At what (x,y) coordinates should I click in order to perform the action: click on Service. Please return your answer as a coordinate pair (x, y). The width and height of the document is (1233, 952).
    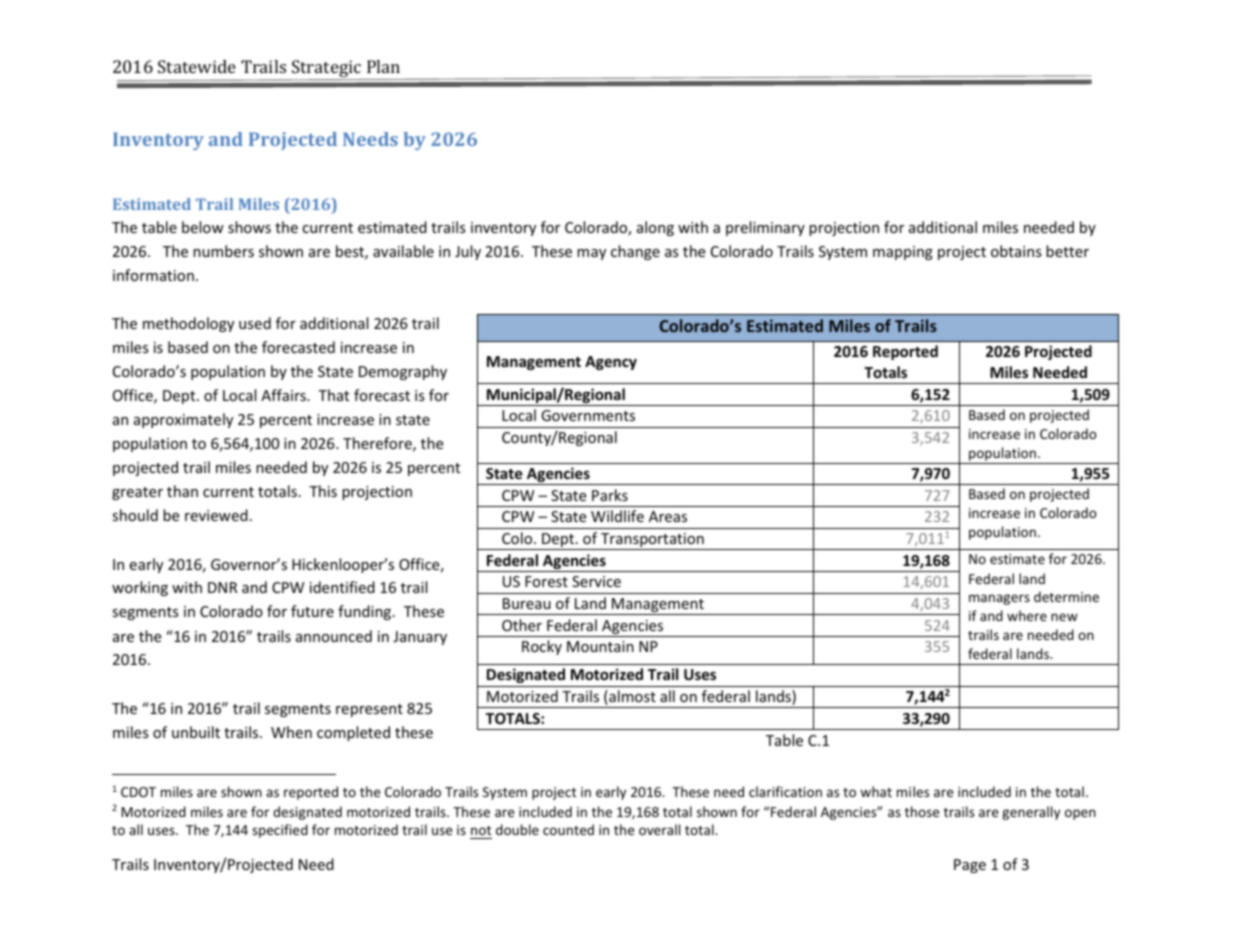
    Looking at the image, I should click on (596, 581).
